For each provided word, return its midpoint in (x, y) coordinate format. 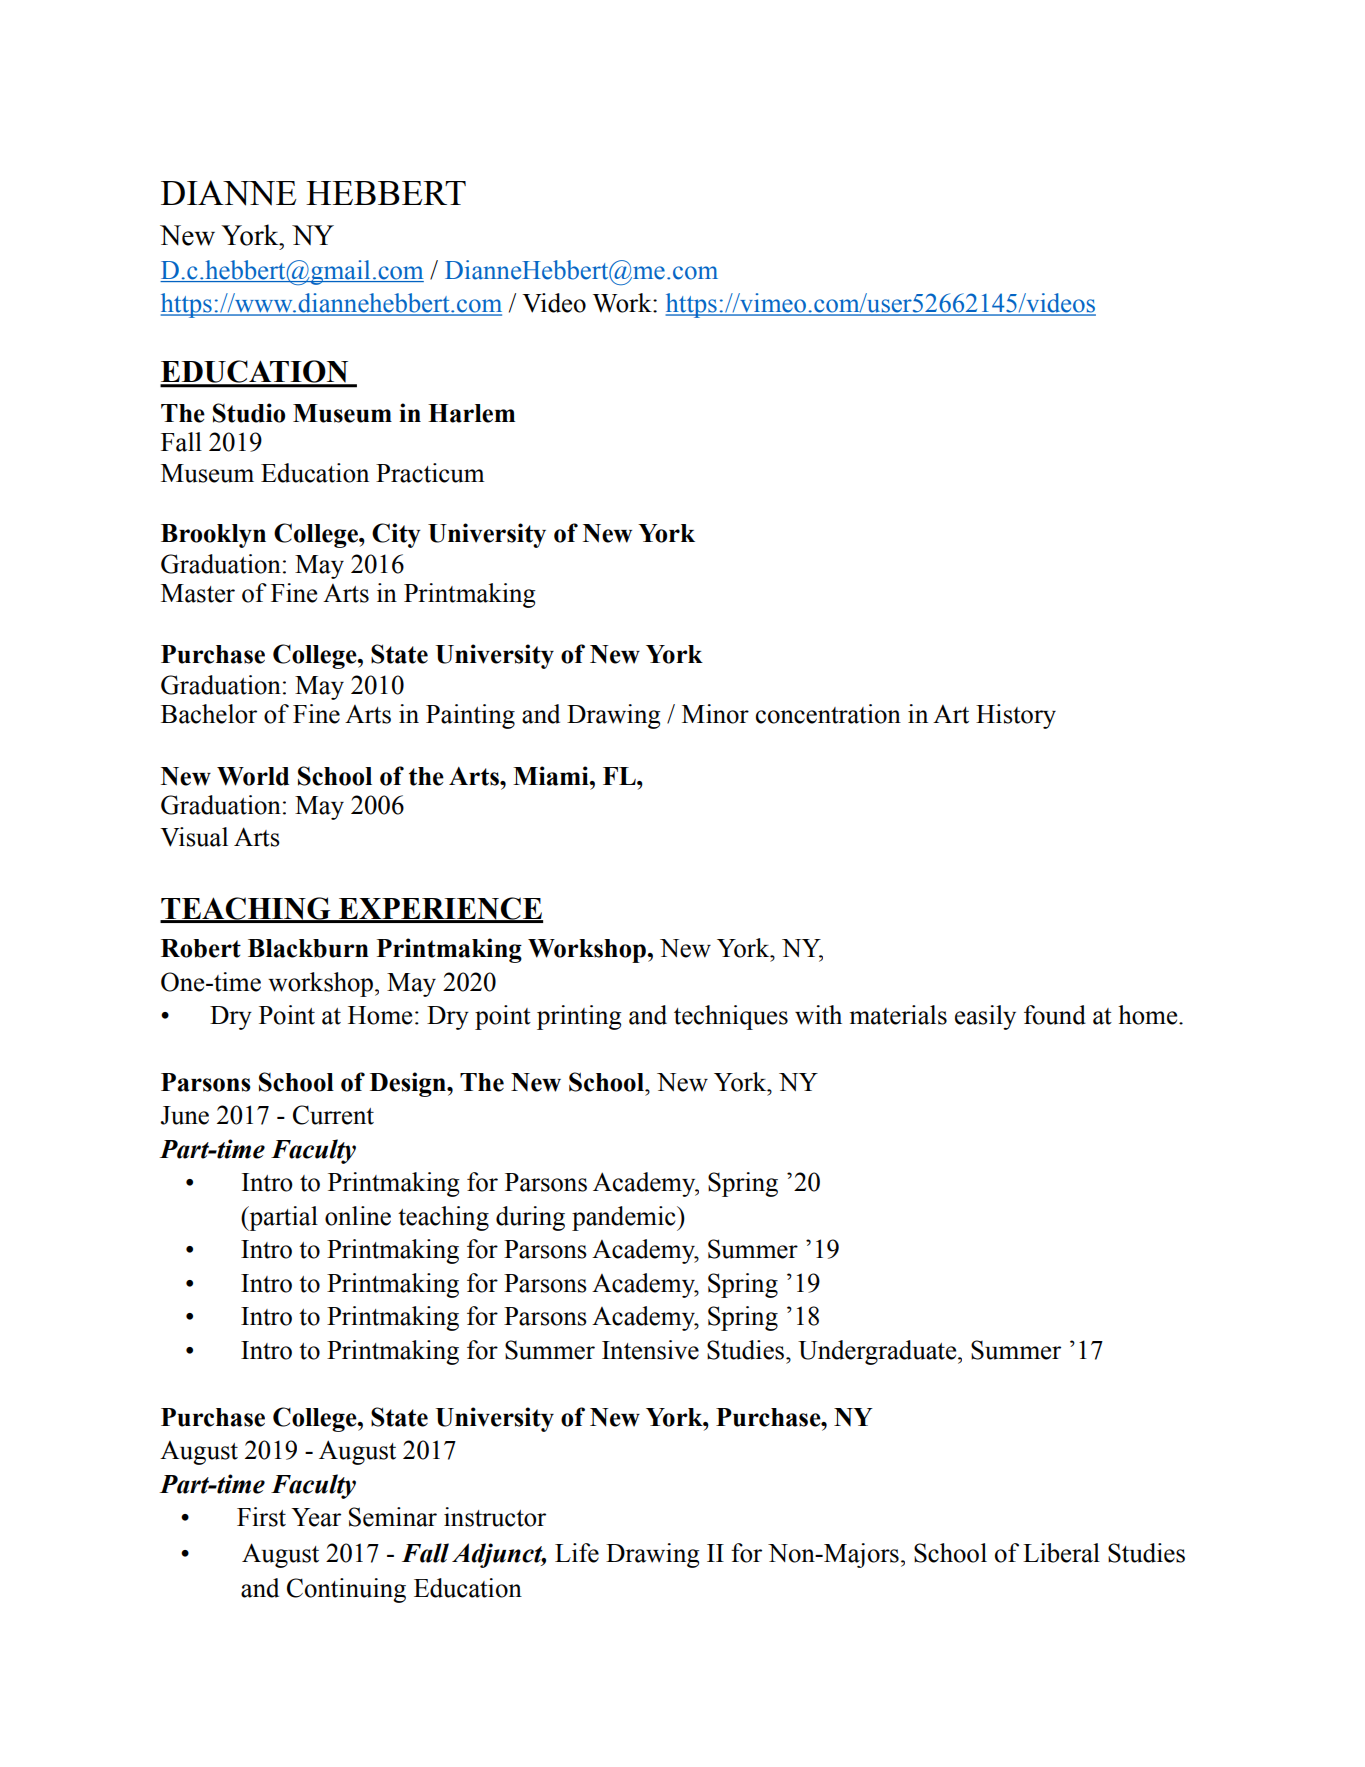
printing (579, 1017)
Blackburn (308, 948)
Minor (715, 714)
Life (577, 1553)
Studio (249, 413)
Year (316, 1517)
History (1016, 716)
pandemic (625, 1218)
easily (985, 1017)
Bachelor (209, 714)
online (358, 1216)
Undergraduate (878, 1352)
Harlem (471, 413)
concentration (828, 714)
